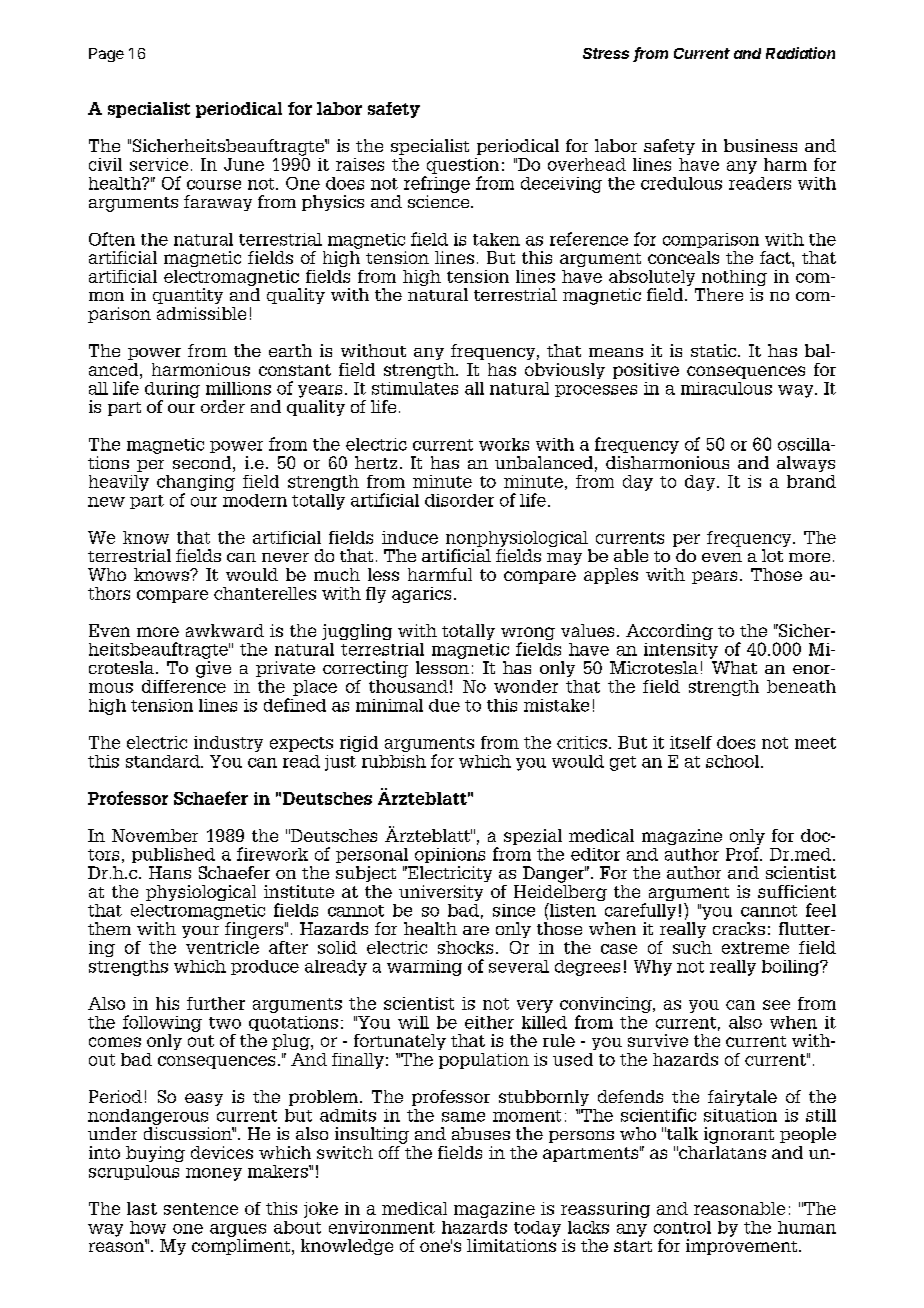 This screenshot has height=1308, width=924. I want to click on Page, so click(106, 55).
